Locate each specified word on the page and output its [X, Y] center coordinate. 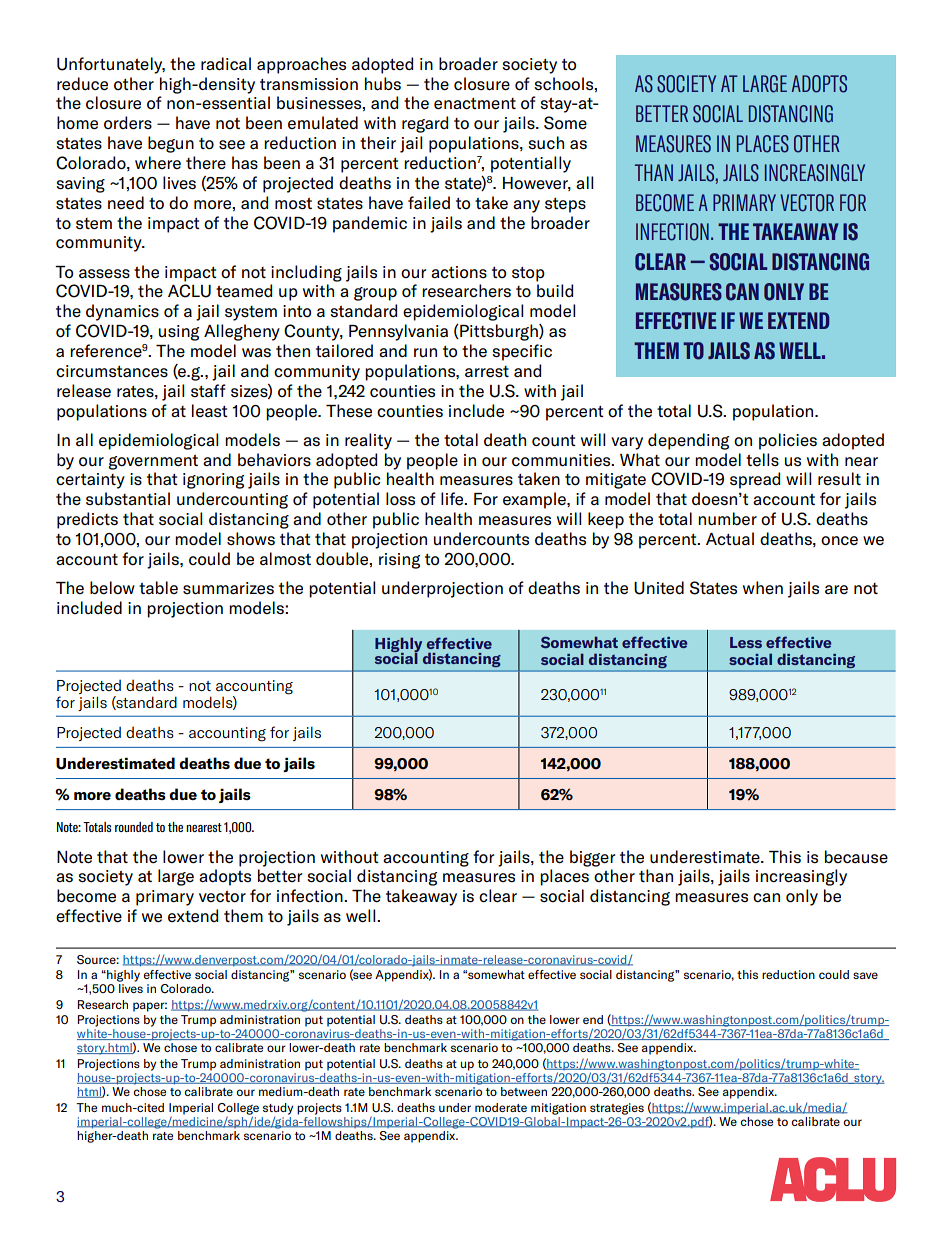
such [546, 143]
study [278, 1109]
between [524, 1091]
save [865, 975]
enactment [475, 104]
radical [226, 63]
